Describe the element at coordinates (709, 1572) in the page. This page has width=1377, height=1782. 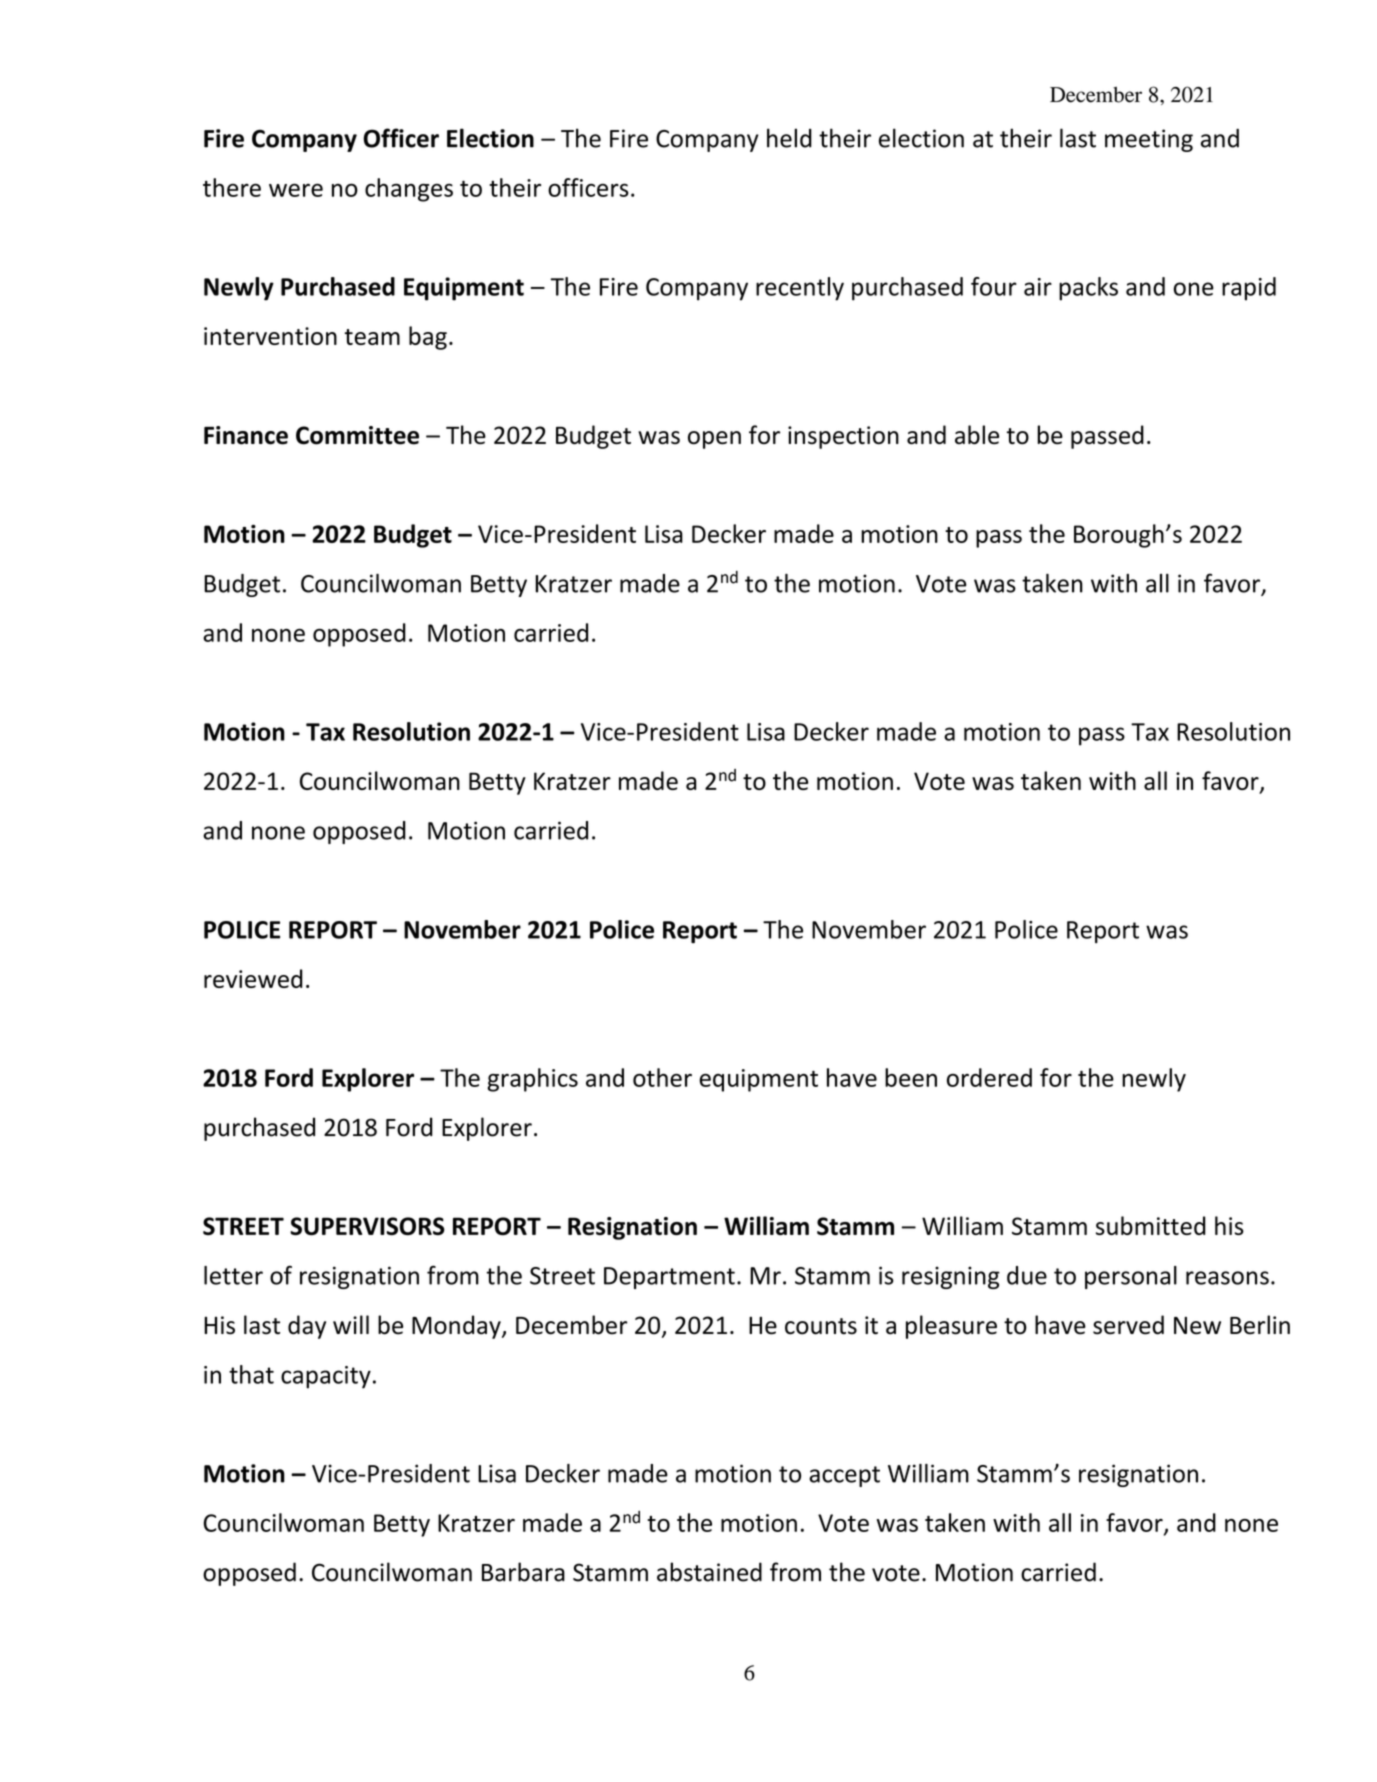
I see `abstained` at that location.
